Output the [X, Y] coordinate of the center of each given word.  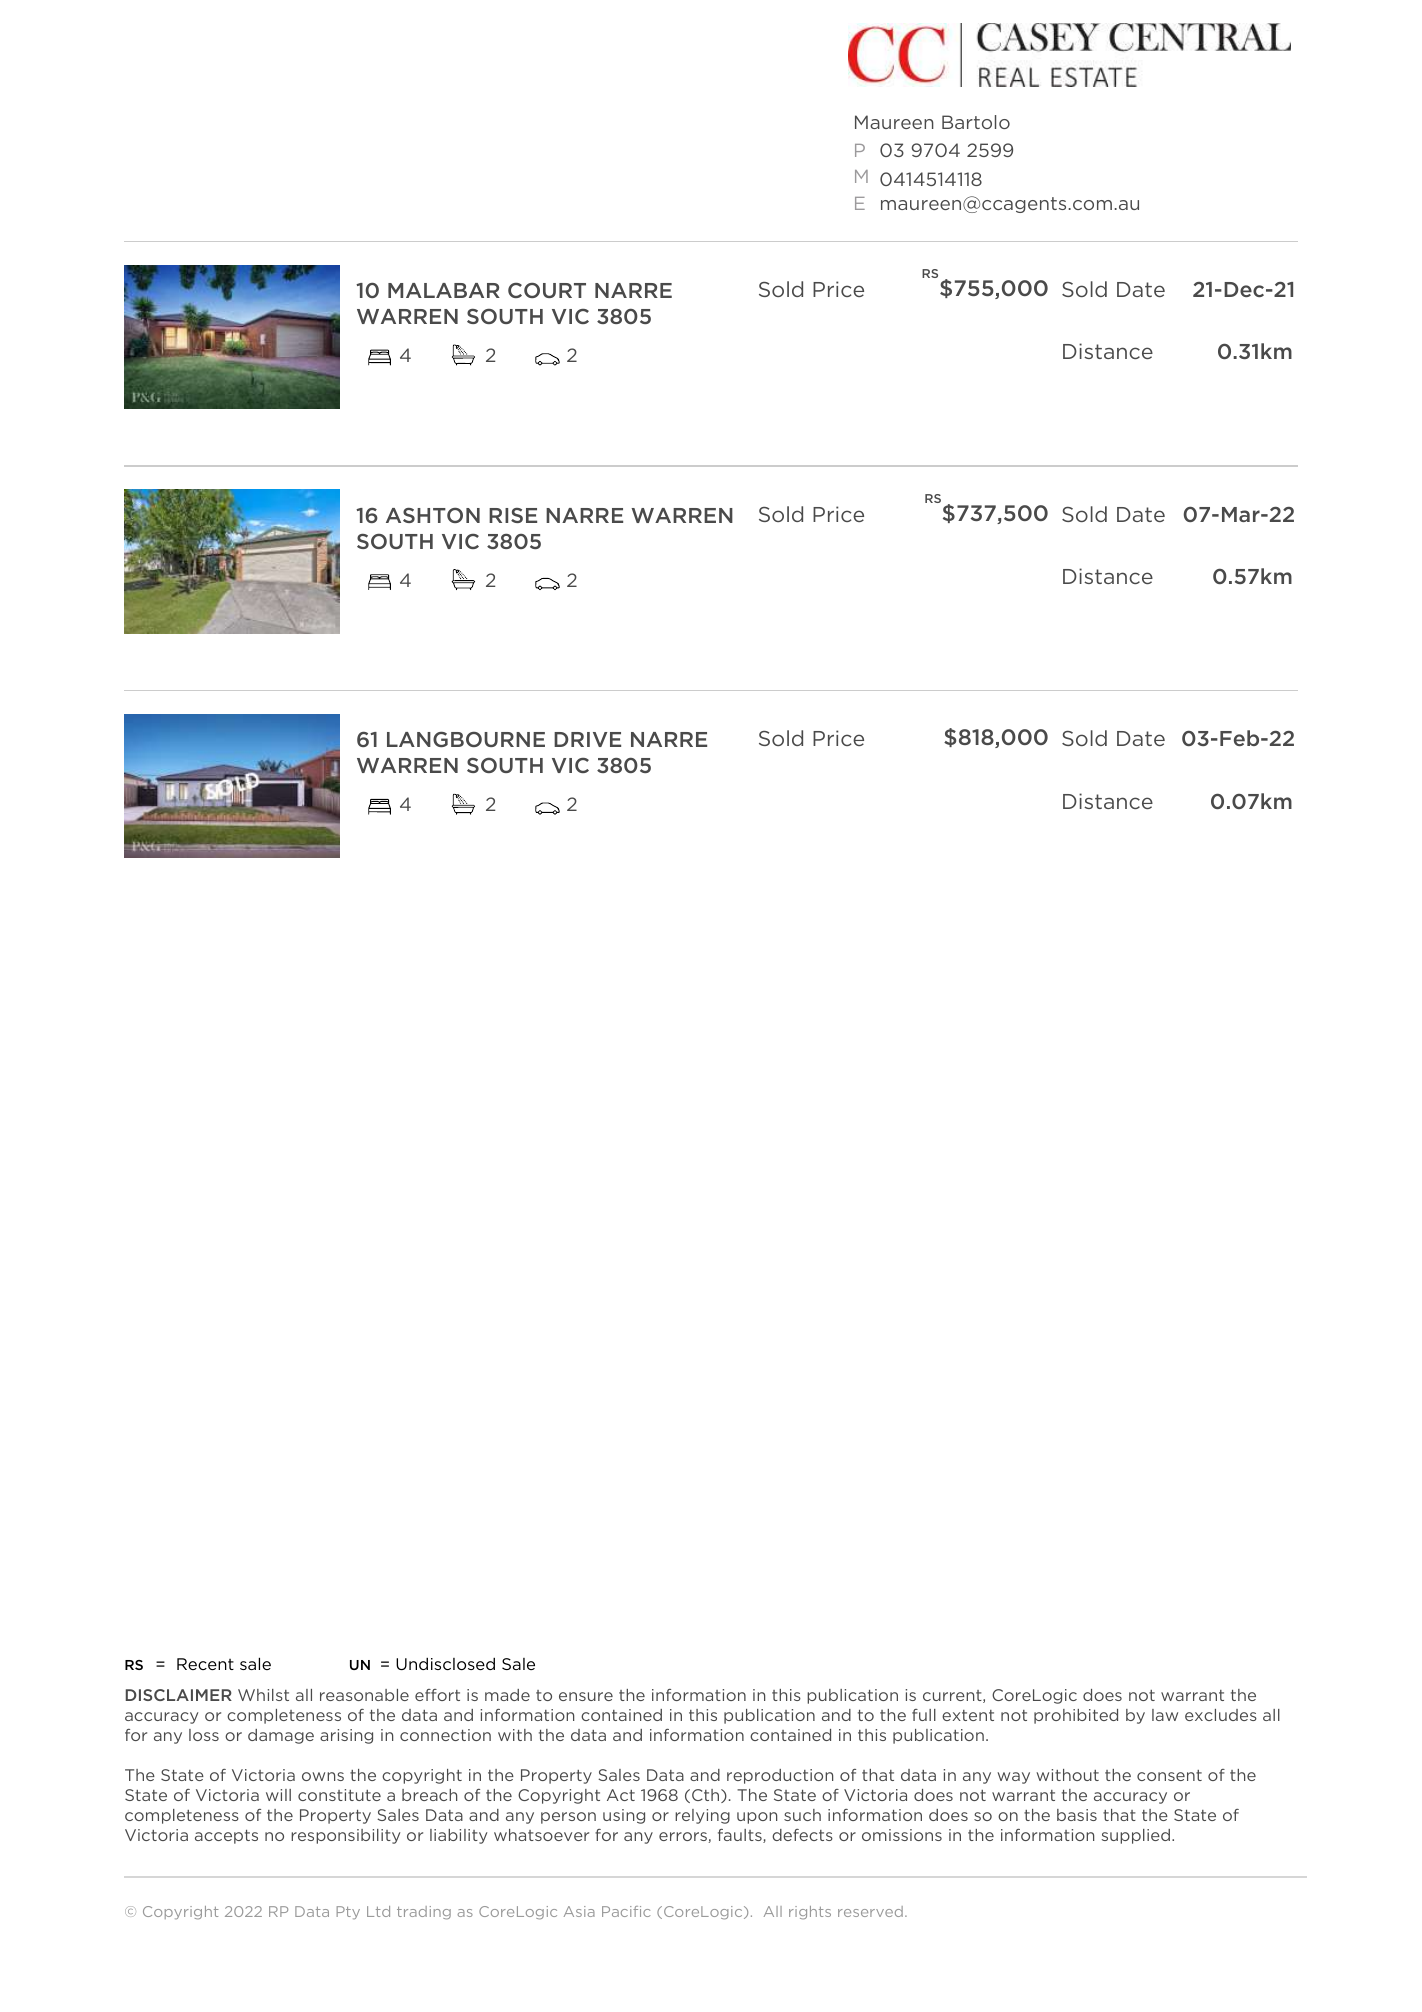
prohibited [1076, 1716]
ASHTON [433, 515]
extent [968, 1715]
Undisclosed [445, 1664]
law [1165, 1715]
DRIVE [587, 739]
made [507, 1695]
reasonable [364, 1695]
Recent [205, 1664]
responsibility [345, 1836]
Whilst [263, 1695]
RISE [513, 515]
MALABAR [444, 290]
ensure [586, 1696]
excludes [1221, 1715]
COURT [547, 290]
